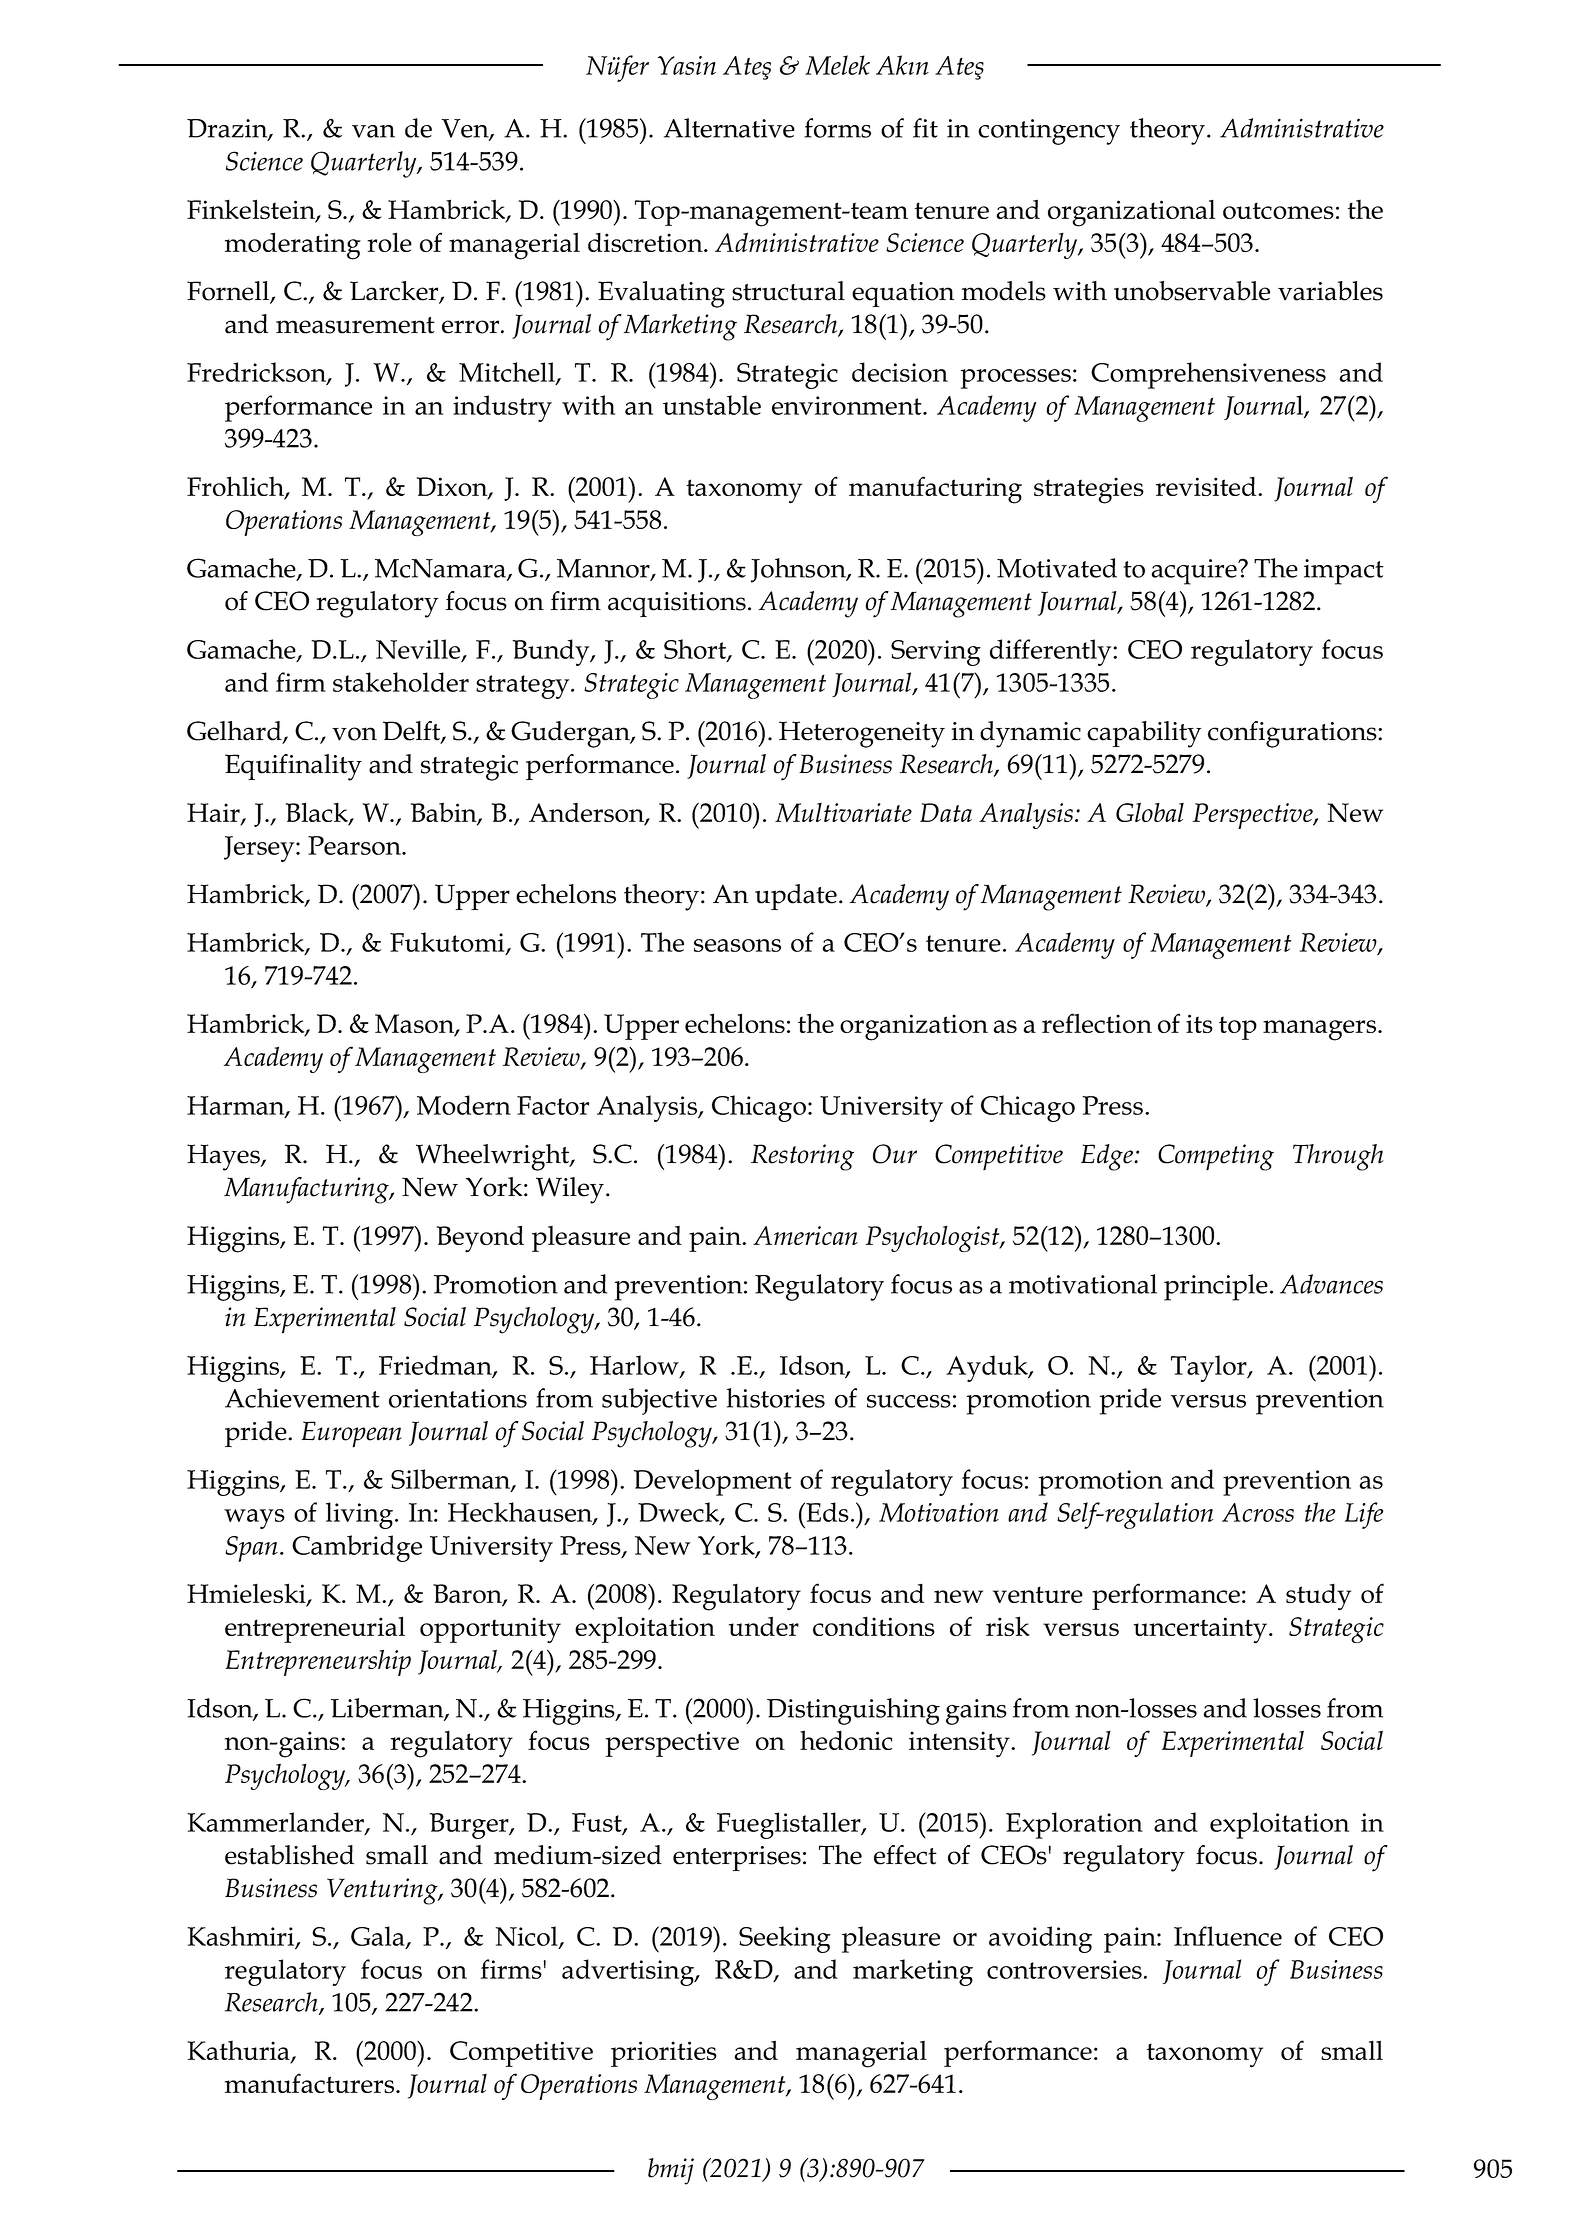 The height and width of the page is (2222, 1571). Describe the element at coordinates (837, 128) in the page. I see `forms` at that location.
